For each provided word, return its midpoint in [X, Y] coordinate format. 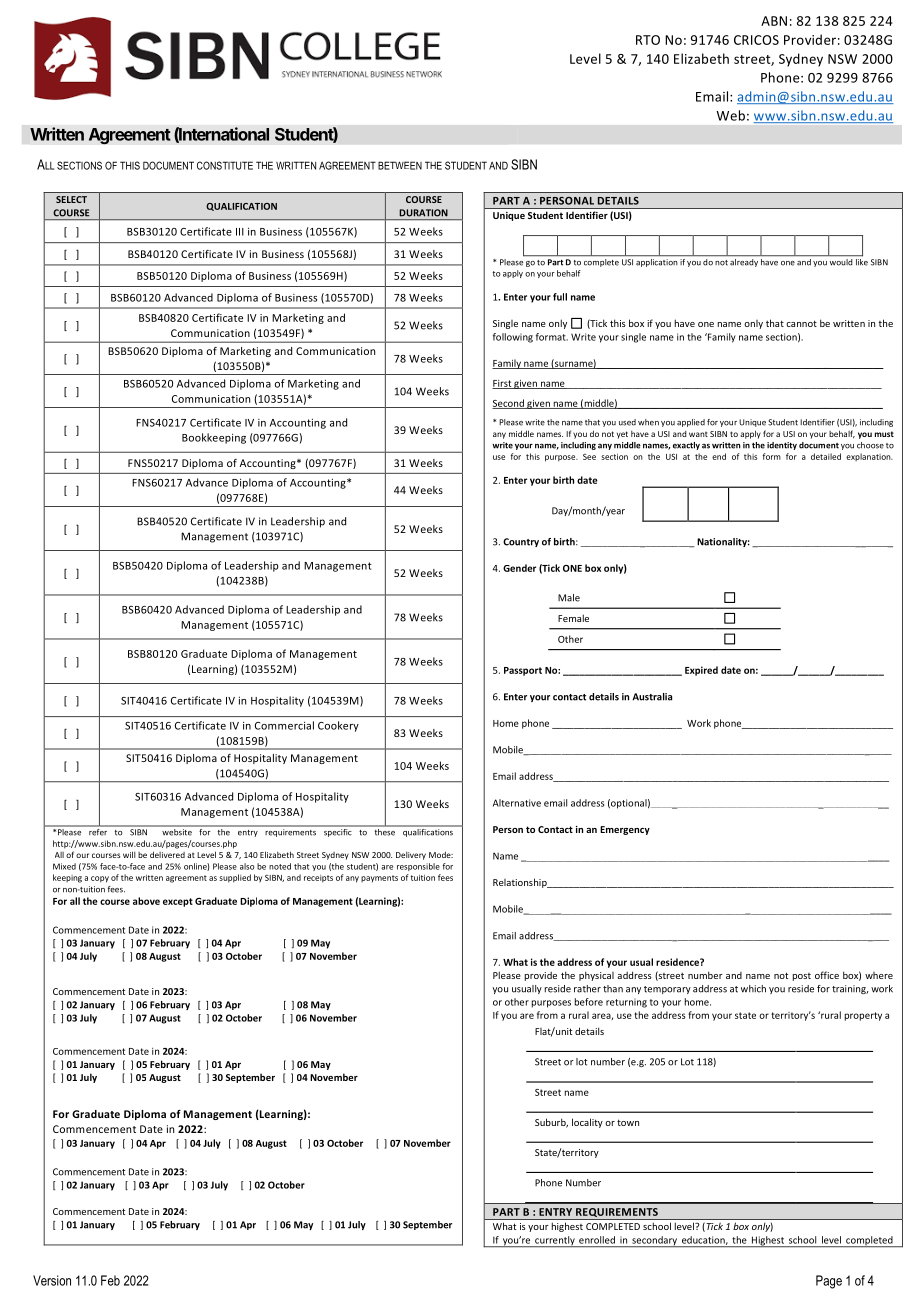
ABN [774, 21]
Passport [523, 671]
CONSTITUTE [225, 165]
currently [555, 1241]
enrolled [597, 1240]
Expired [701, 671]
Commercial [284, 725]
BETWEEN [400, 165]
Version [52, 1280]
